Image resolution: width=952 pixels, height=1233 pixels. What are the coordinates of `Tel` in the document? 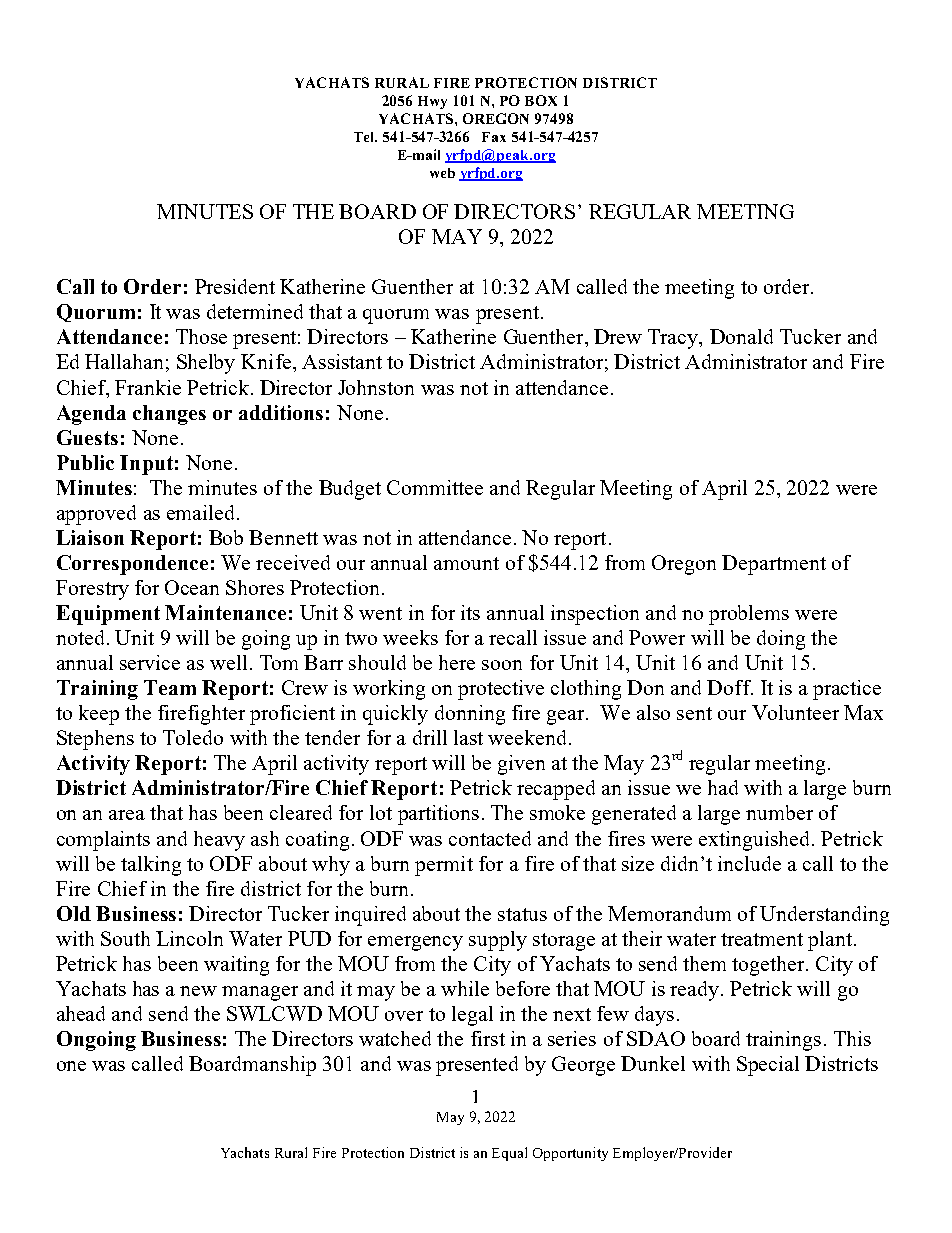 It's located at (365, 137).
